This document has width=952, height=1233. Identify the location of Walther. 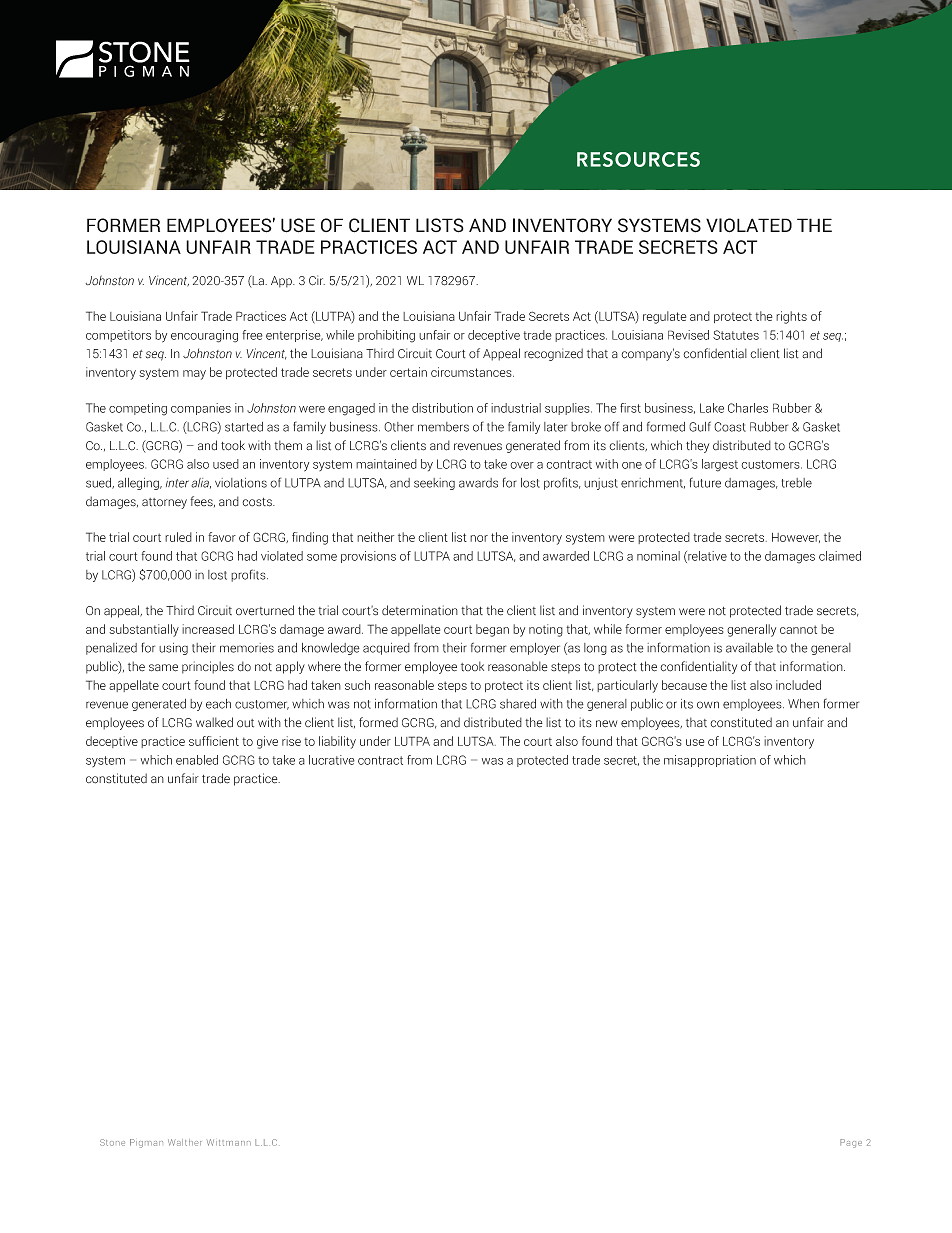
(185, 1142).
